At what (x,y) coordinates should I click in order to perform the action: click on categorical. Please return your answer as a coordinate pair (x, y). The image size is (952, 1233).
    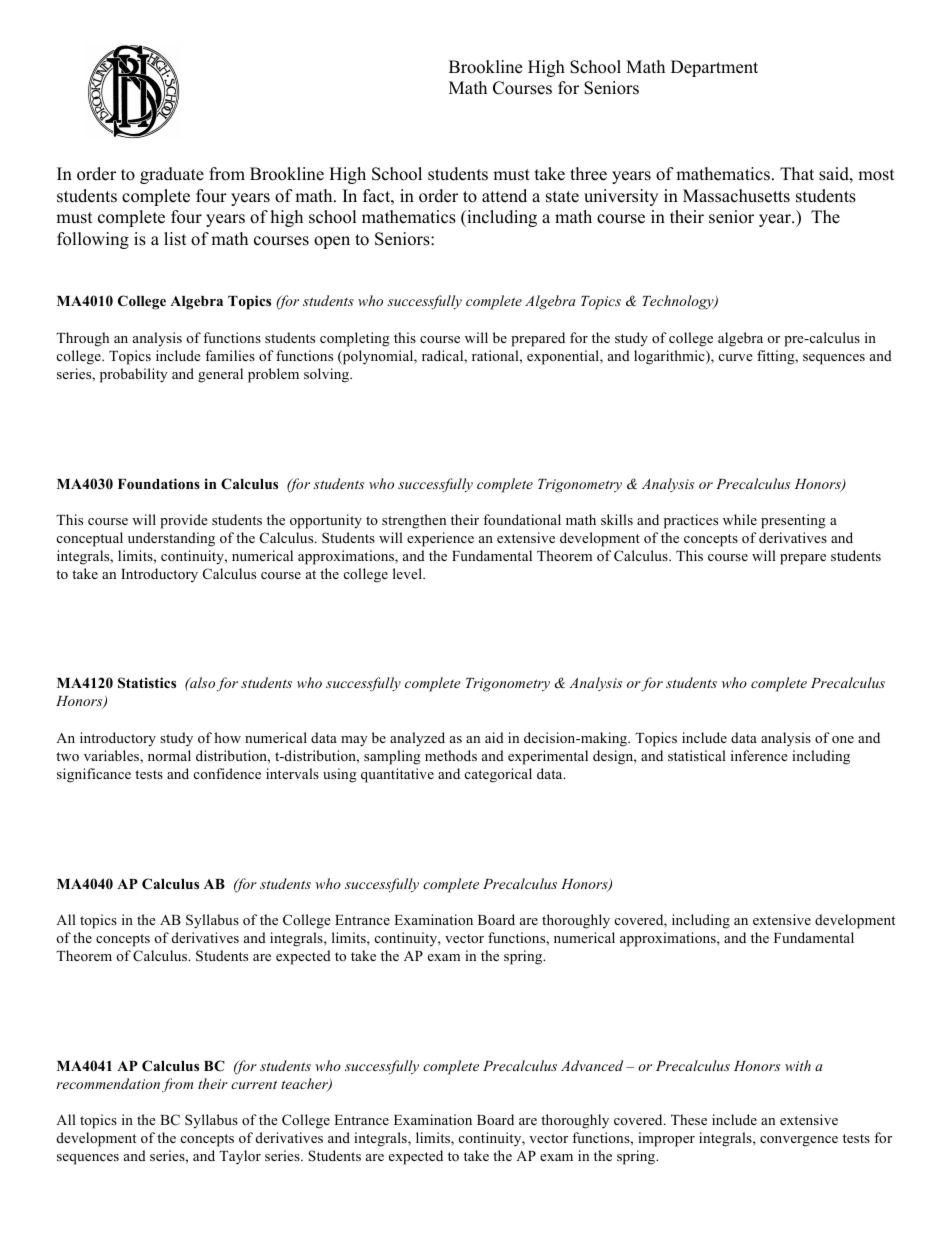
    Looking at the image, I should click on (498, 775).
